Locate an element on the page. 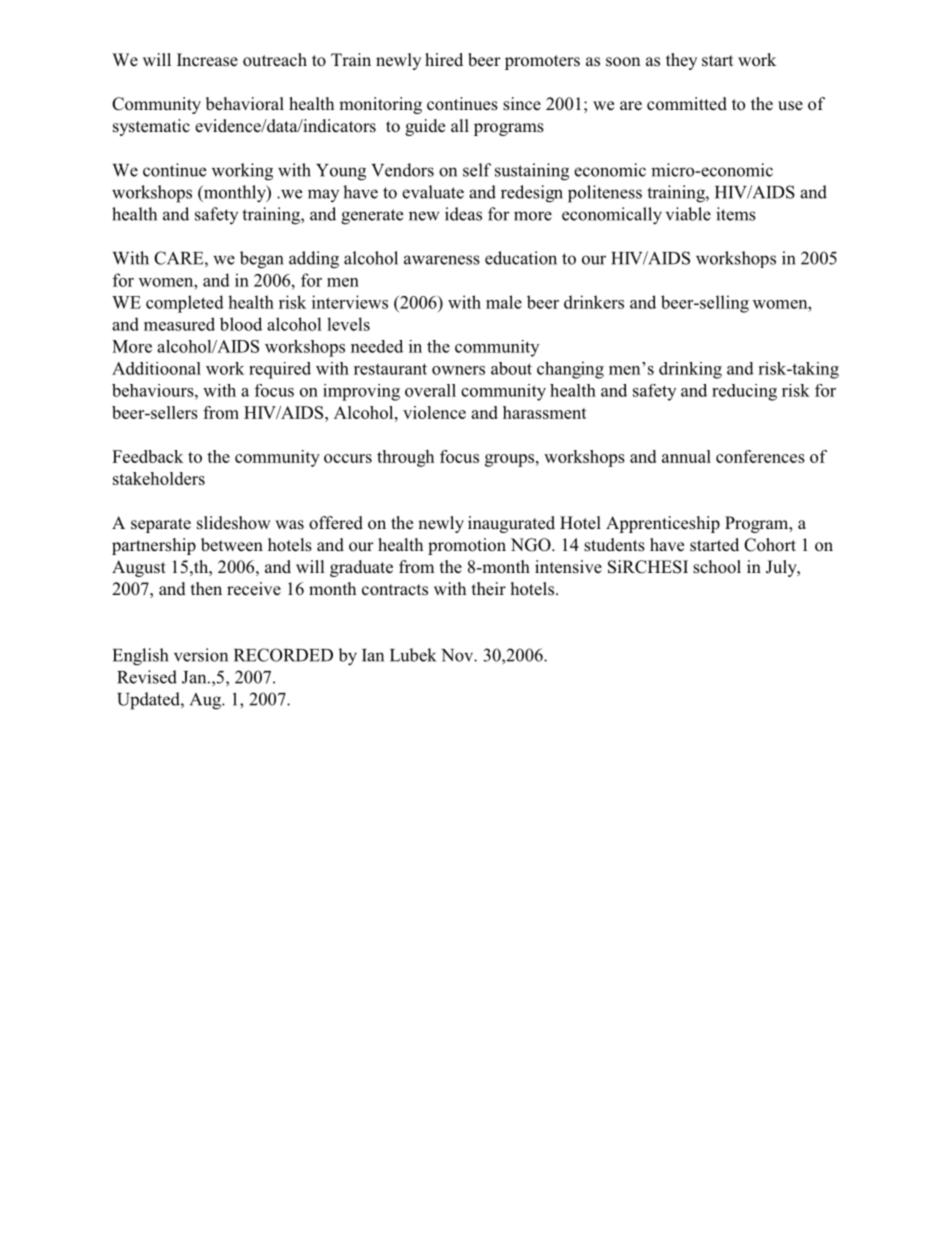  promotion is located at coordinates (467, 546).
